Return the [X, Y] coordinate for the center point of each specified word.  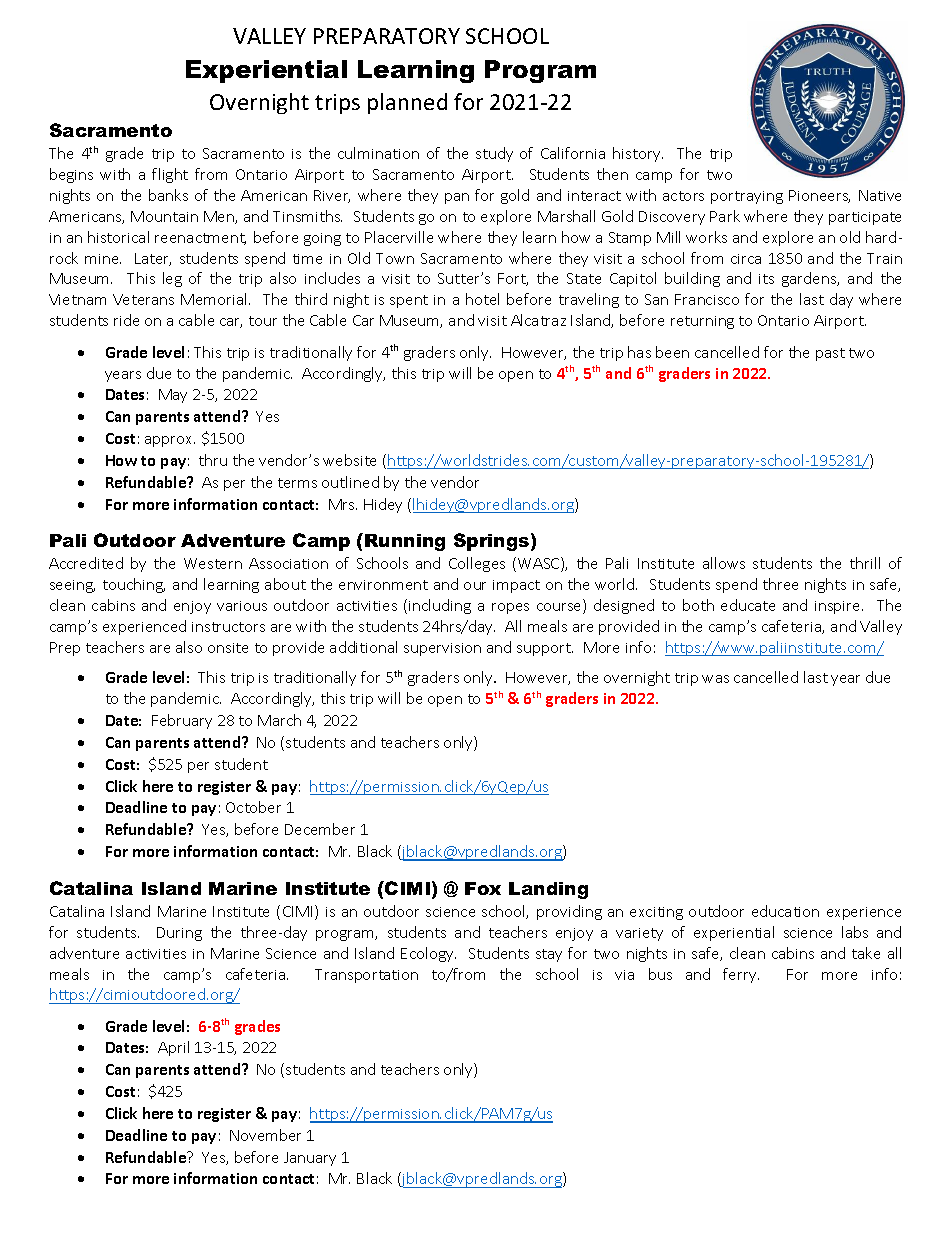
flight [170, 175]
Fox [483, 888]
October [253, 807]
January [310, 1159]
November [265, 1135]
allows [724, 563]
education [785, 911]
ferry [741, 975]
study [494, 154]
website [349, 460]
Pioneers [819, 196]
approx [170, 441]
